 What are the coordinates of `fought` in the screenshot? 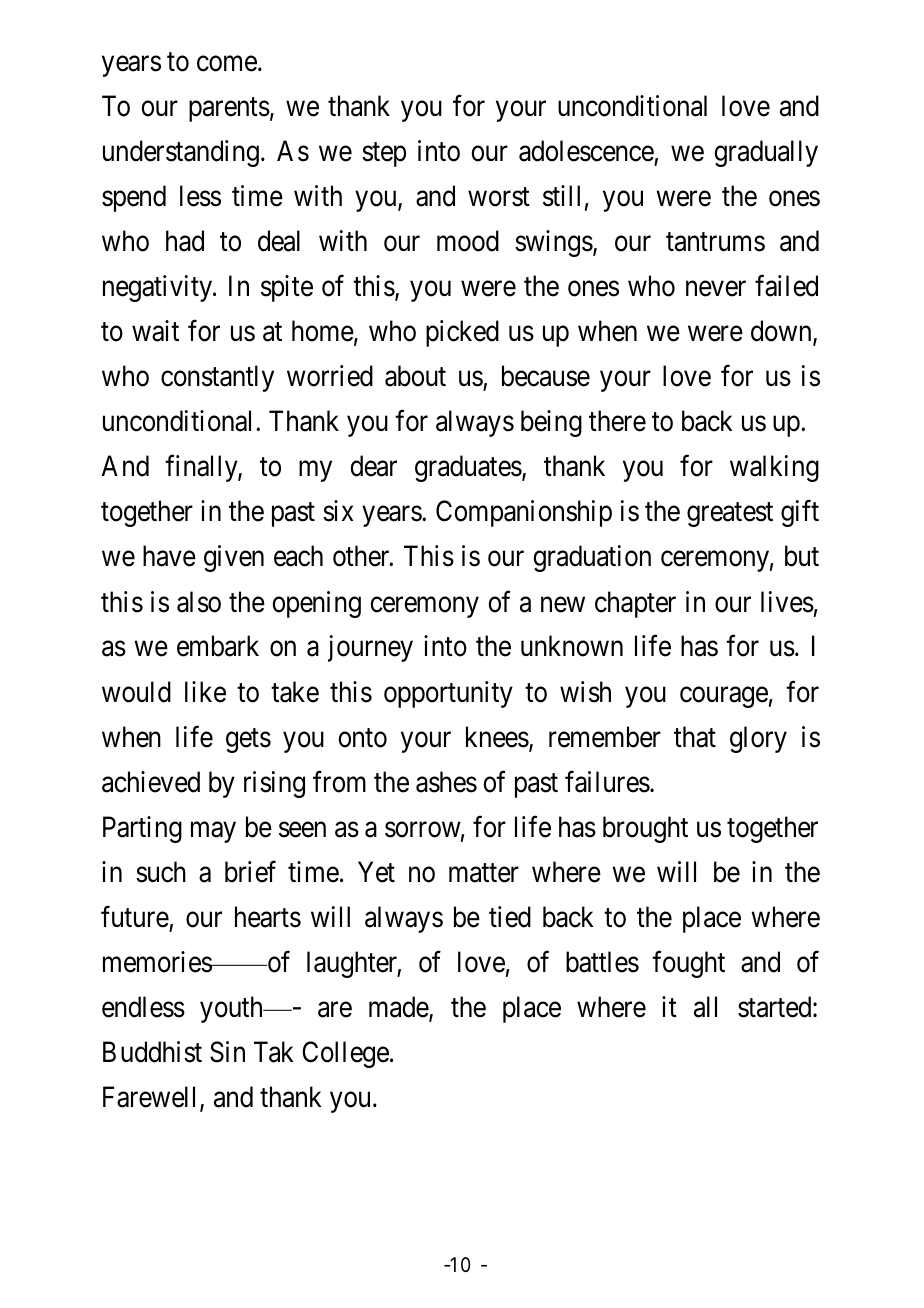 It's located at (688, 964).
